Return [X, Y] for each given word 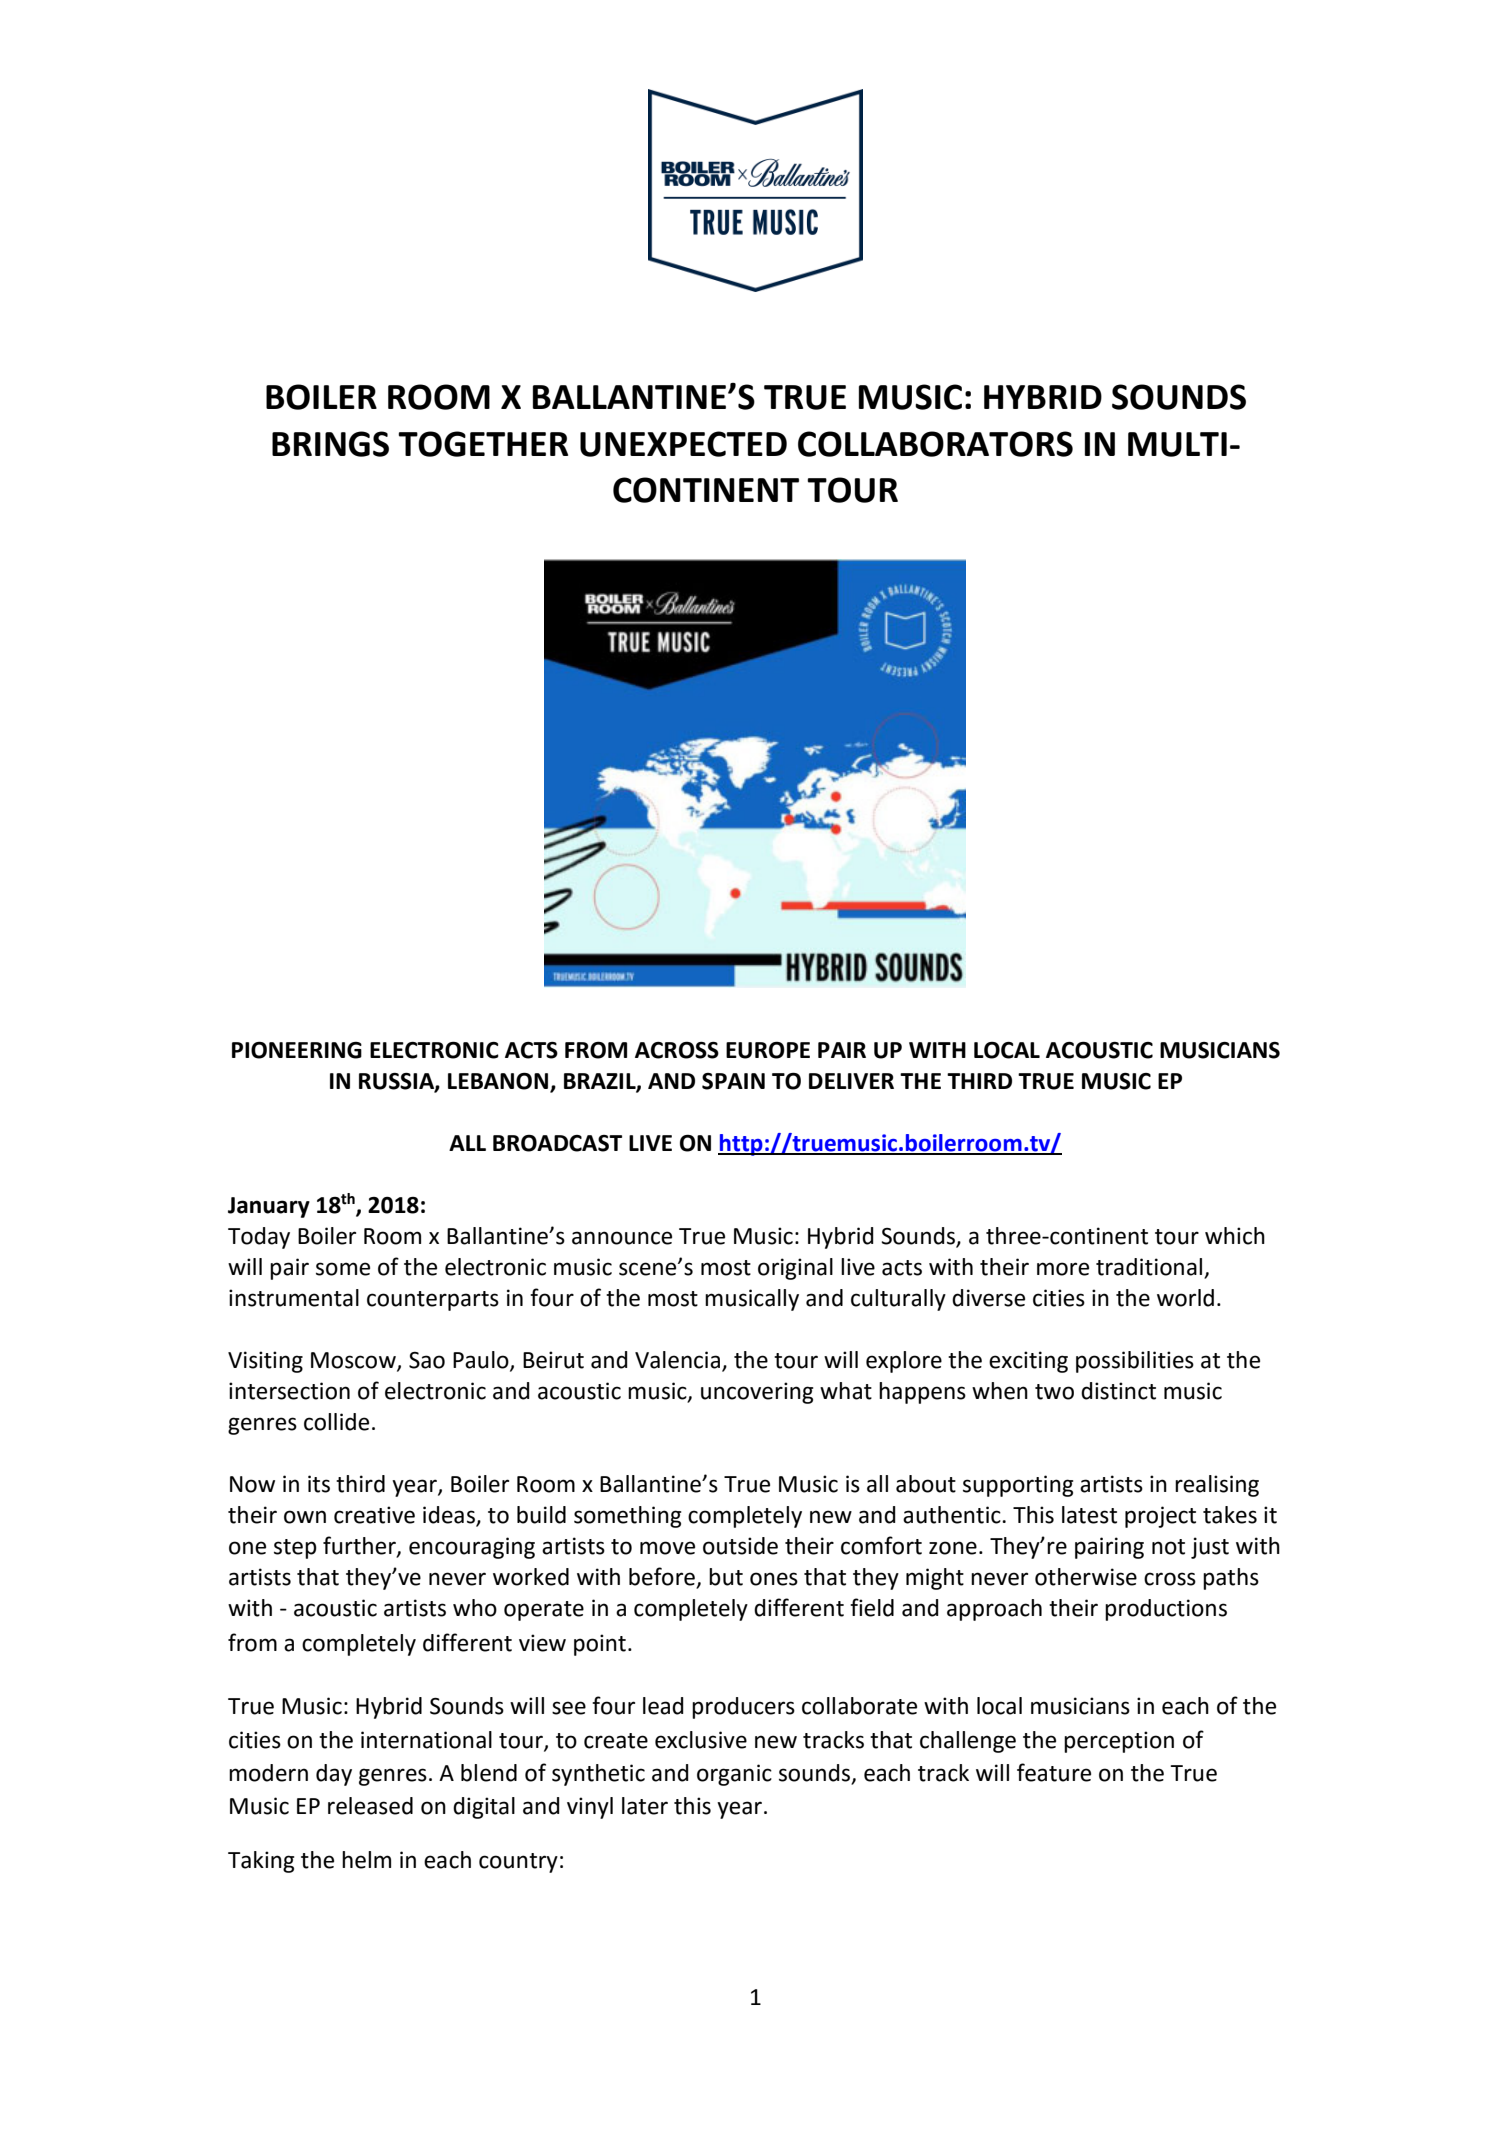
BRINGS [330, 444]
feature [1054, 1772]
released [370, 1806]
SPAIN [733, 1081]
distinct [1118, 1391]
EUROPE [768, 1050]
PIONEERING [297, 1050]
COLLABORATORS [935, 444]
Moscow [354, 1361]
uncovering [757, 1393]
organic [734, 1775]
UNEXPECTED [683, 444]
